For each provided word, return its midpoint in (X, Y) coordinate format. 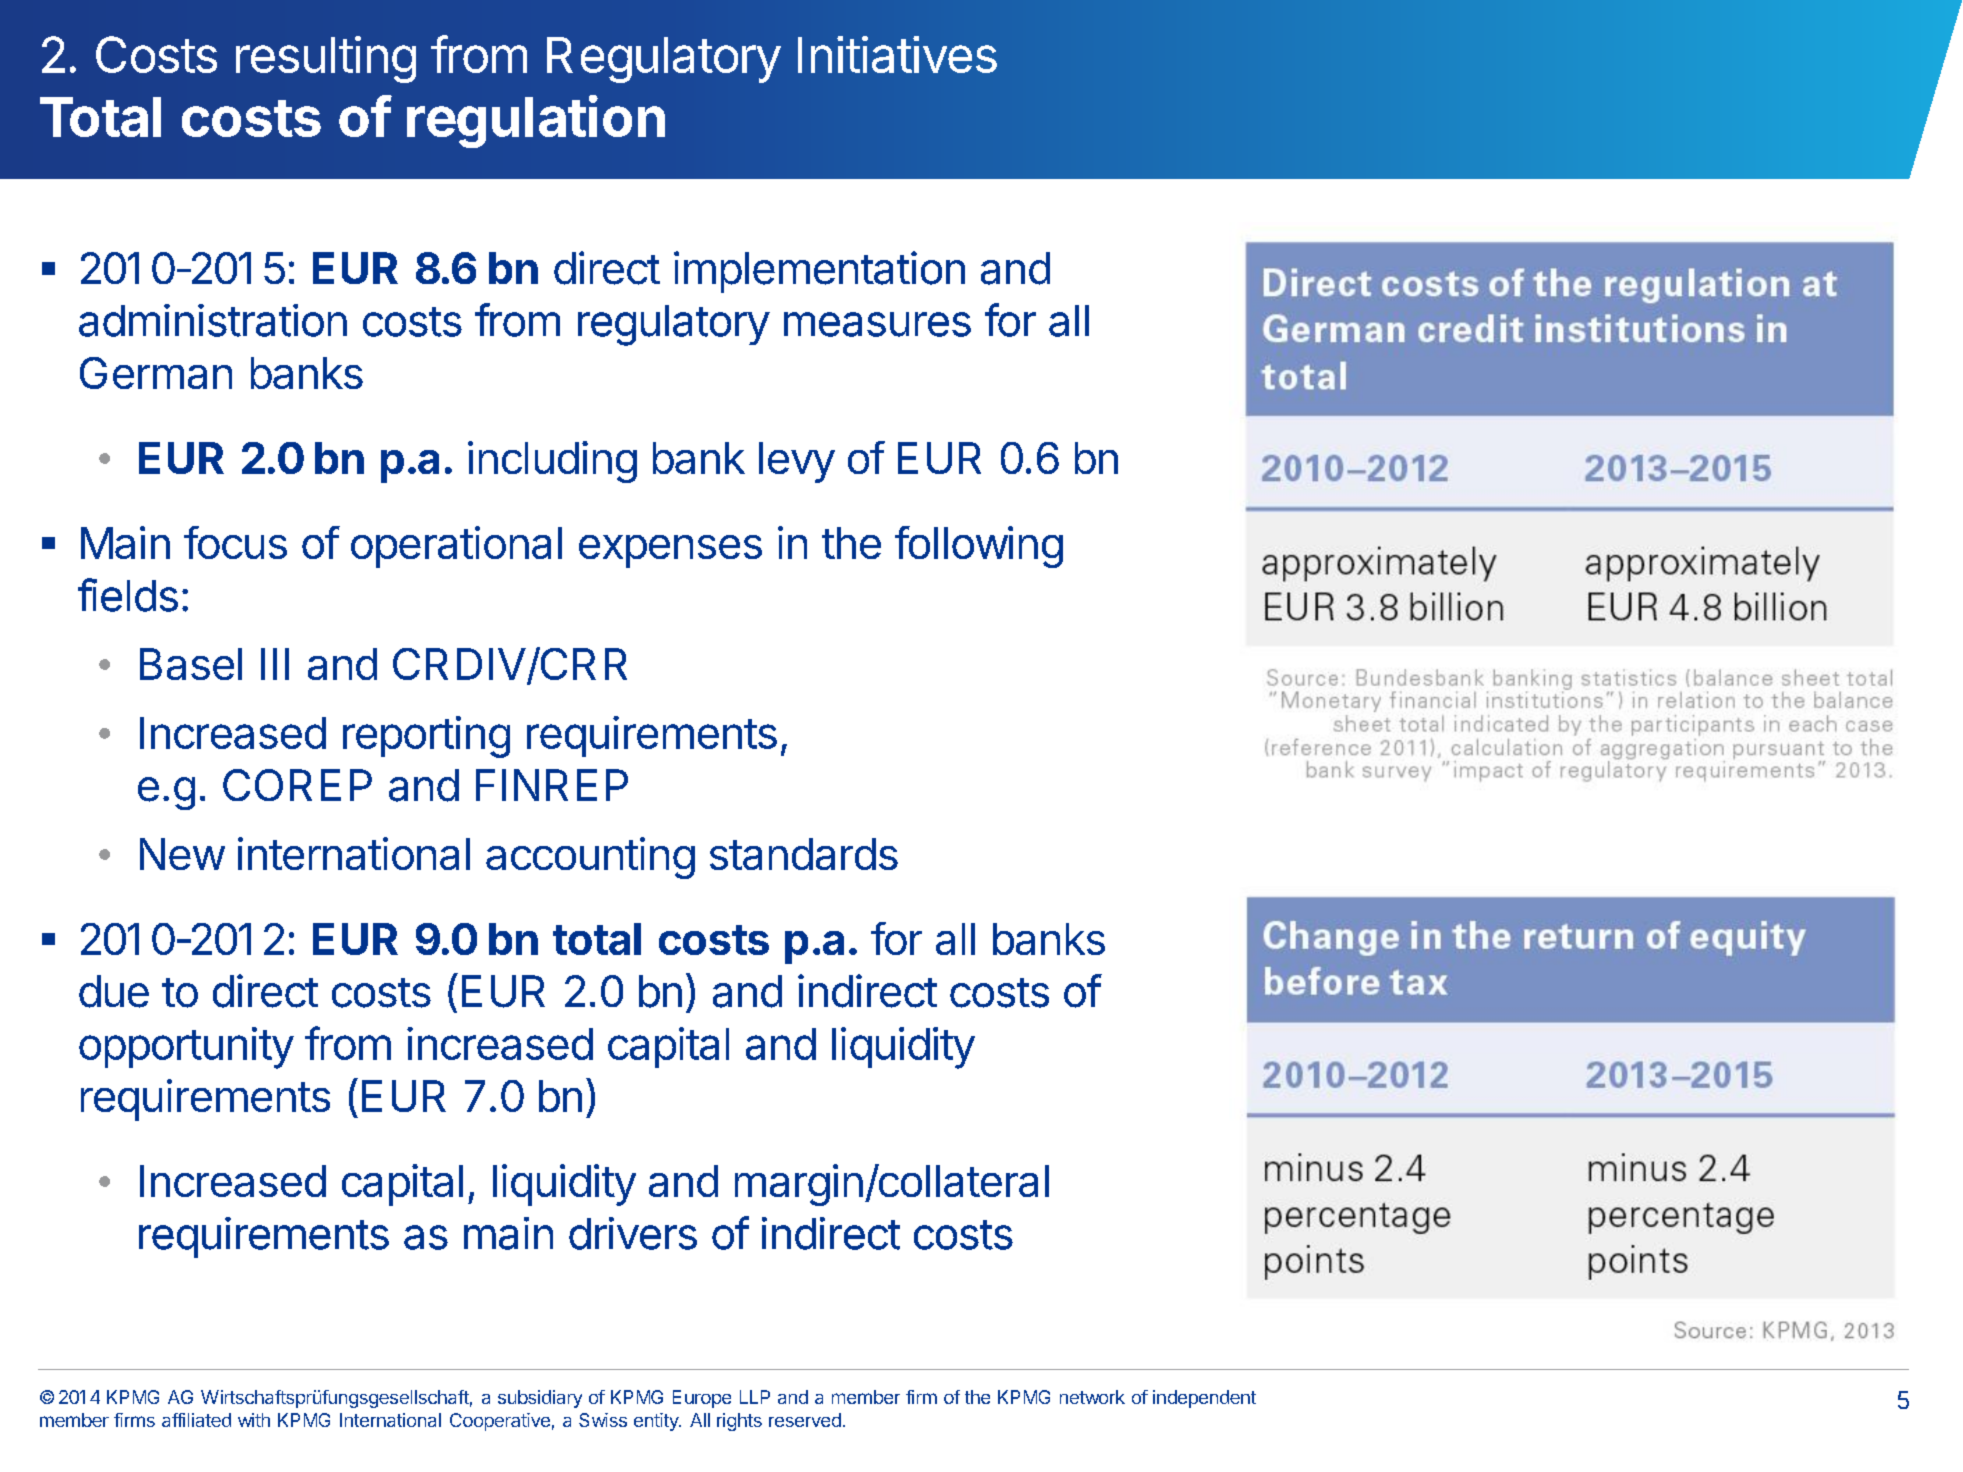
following (979, 547)
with (254, 1420)
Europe (702, 1399)
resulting (326, 59)
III (275, 664)
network (1092, 1397)
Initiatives (897, 54)
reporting (426, 737)
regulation (536, 121)
